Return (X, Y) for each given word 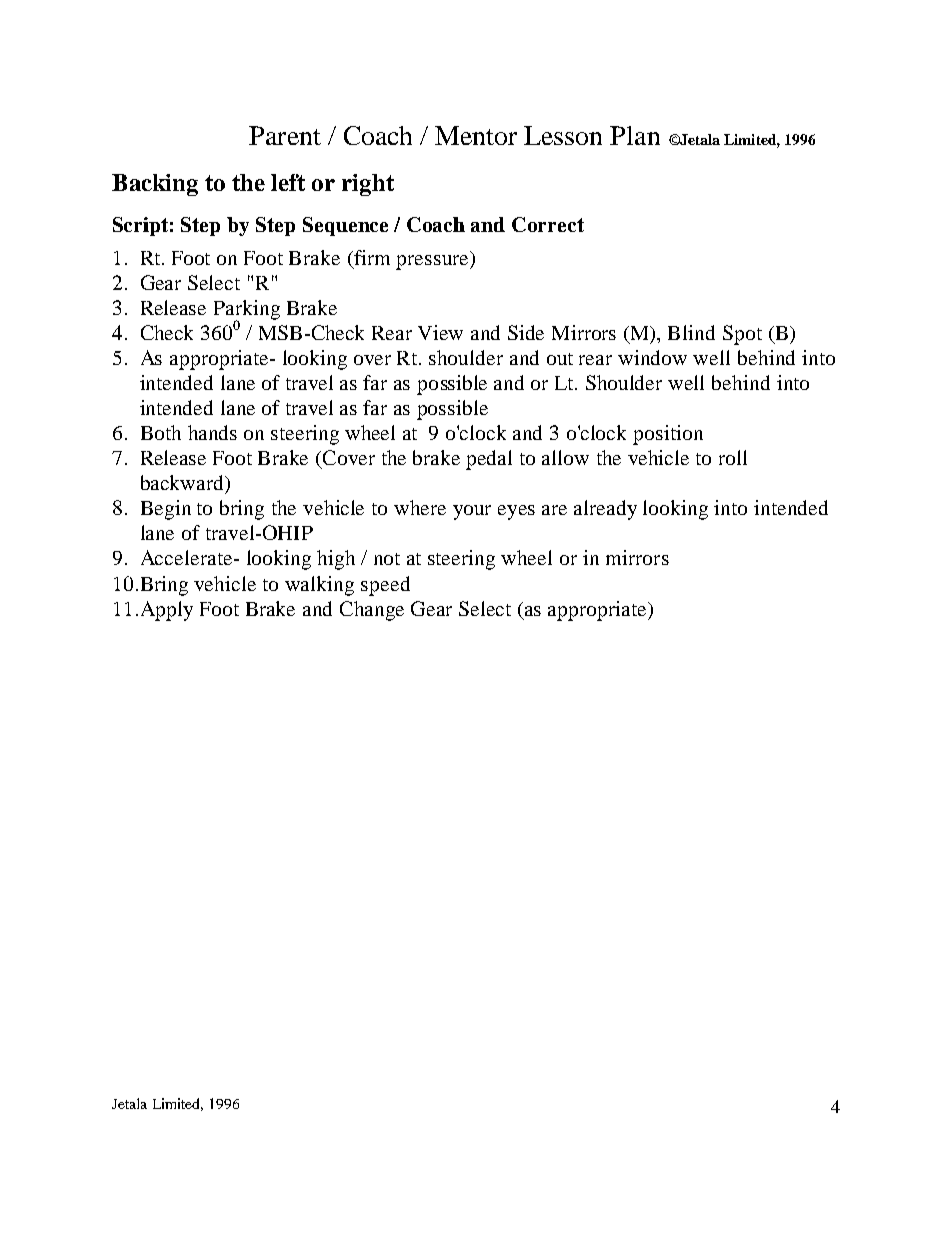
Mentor (476, 135)
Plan (635, 135)
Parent (285, 135)
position (668, 435)
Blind (691, 332)
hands (212, 432)
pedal (489, 460)
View (440, 332)
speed (385, 586)
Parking (247, 311)
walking (319, 586)
